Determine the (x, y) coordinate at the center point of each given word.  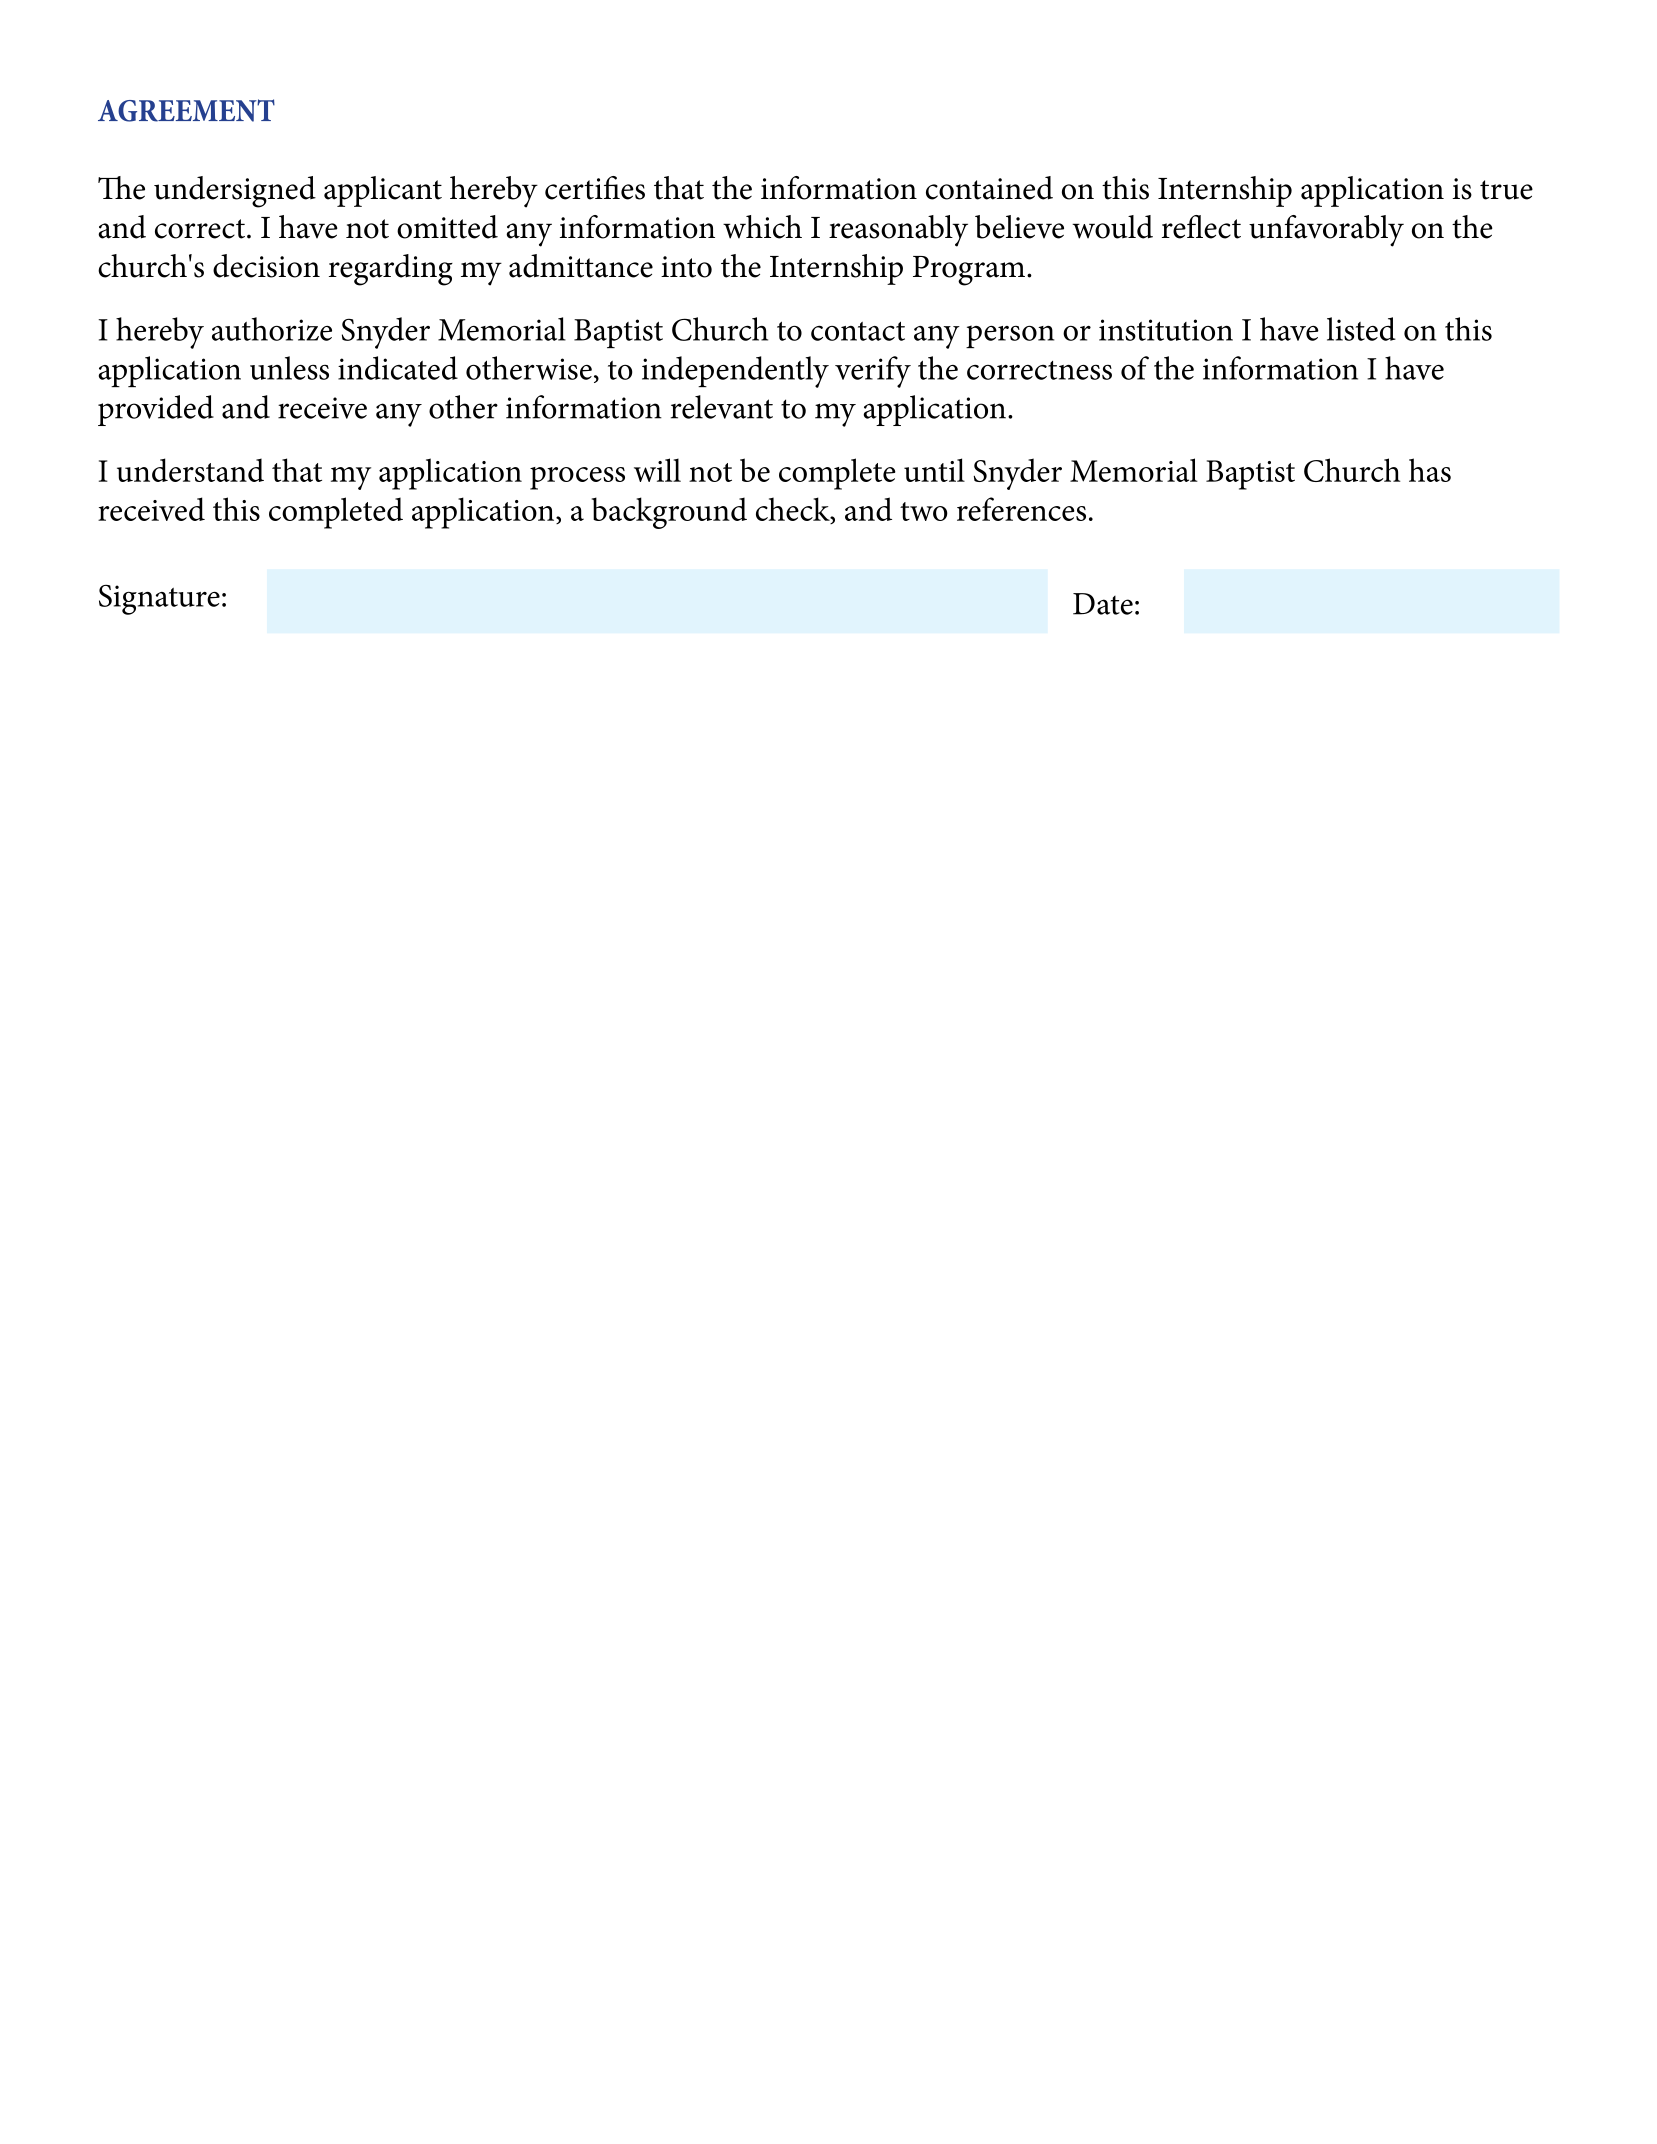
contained (989, 188)
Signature (159, 600)
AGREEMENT (186, 110)
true (1506, 190)
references (1021, 509)
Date (1103, 604)
